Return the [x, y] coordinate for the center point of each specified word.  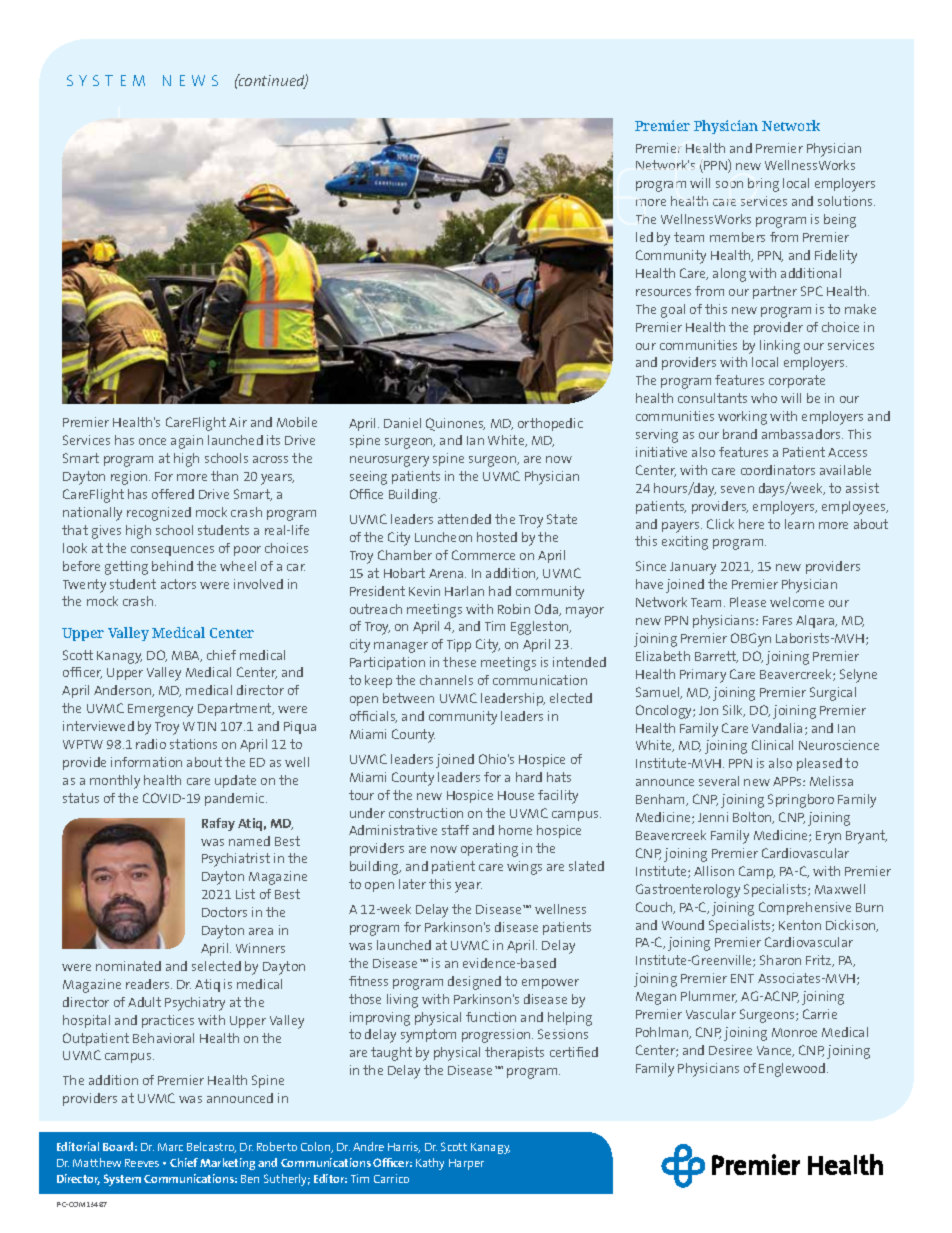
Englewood [793, 1070]
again [187, 442]
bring [763, 185]
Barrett [716, 657]
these [459, 662]
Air [238, 422]
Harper [466, 1164]
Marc [170, 1147]
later [412, 884]
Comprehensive [805, 908]
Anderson [124, 691]
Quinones [455, 424]
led [644, 237]
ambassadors [802, 434]
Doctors [224, 912]
